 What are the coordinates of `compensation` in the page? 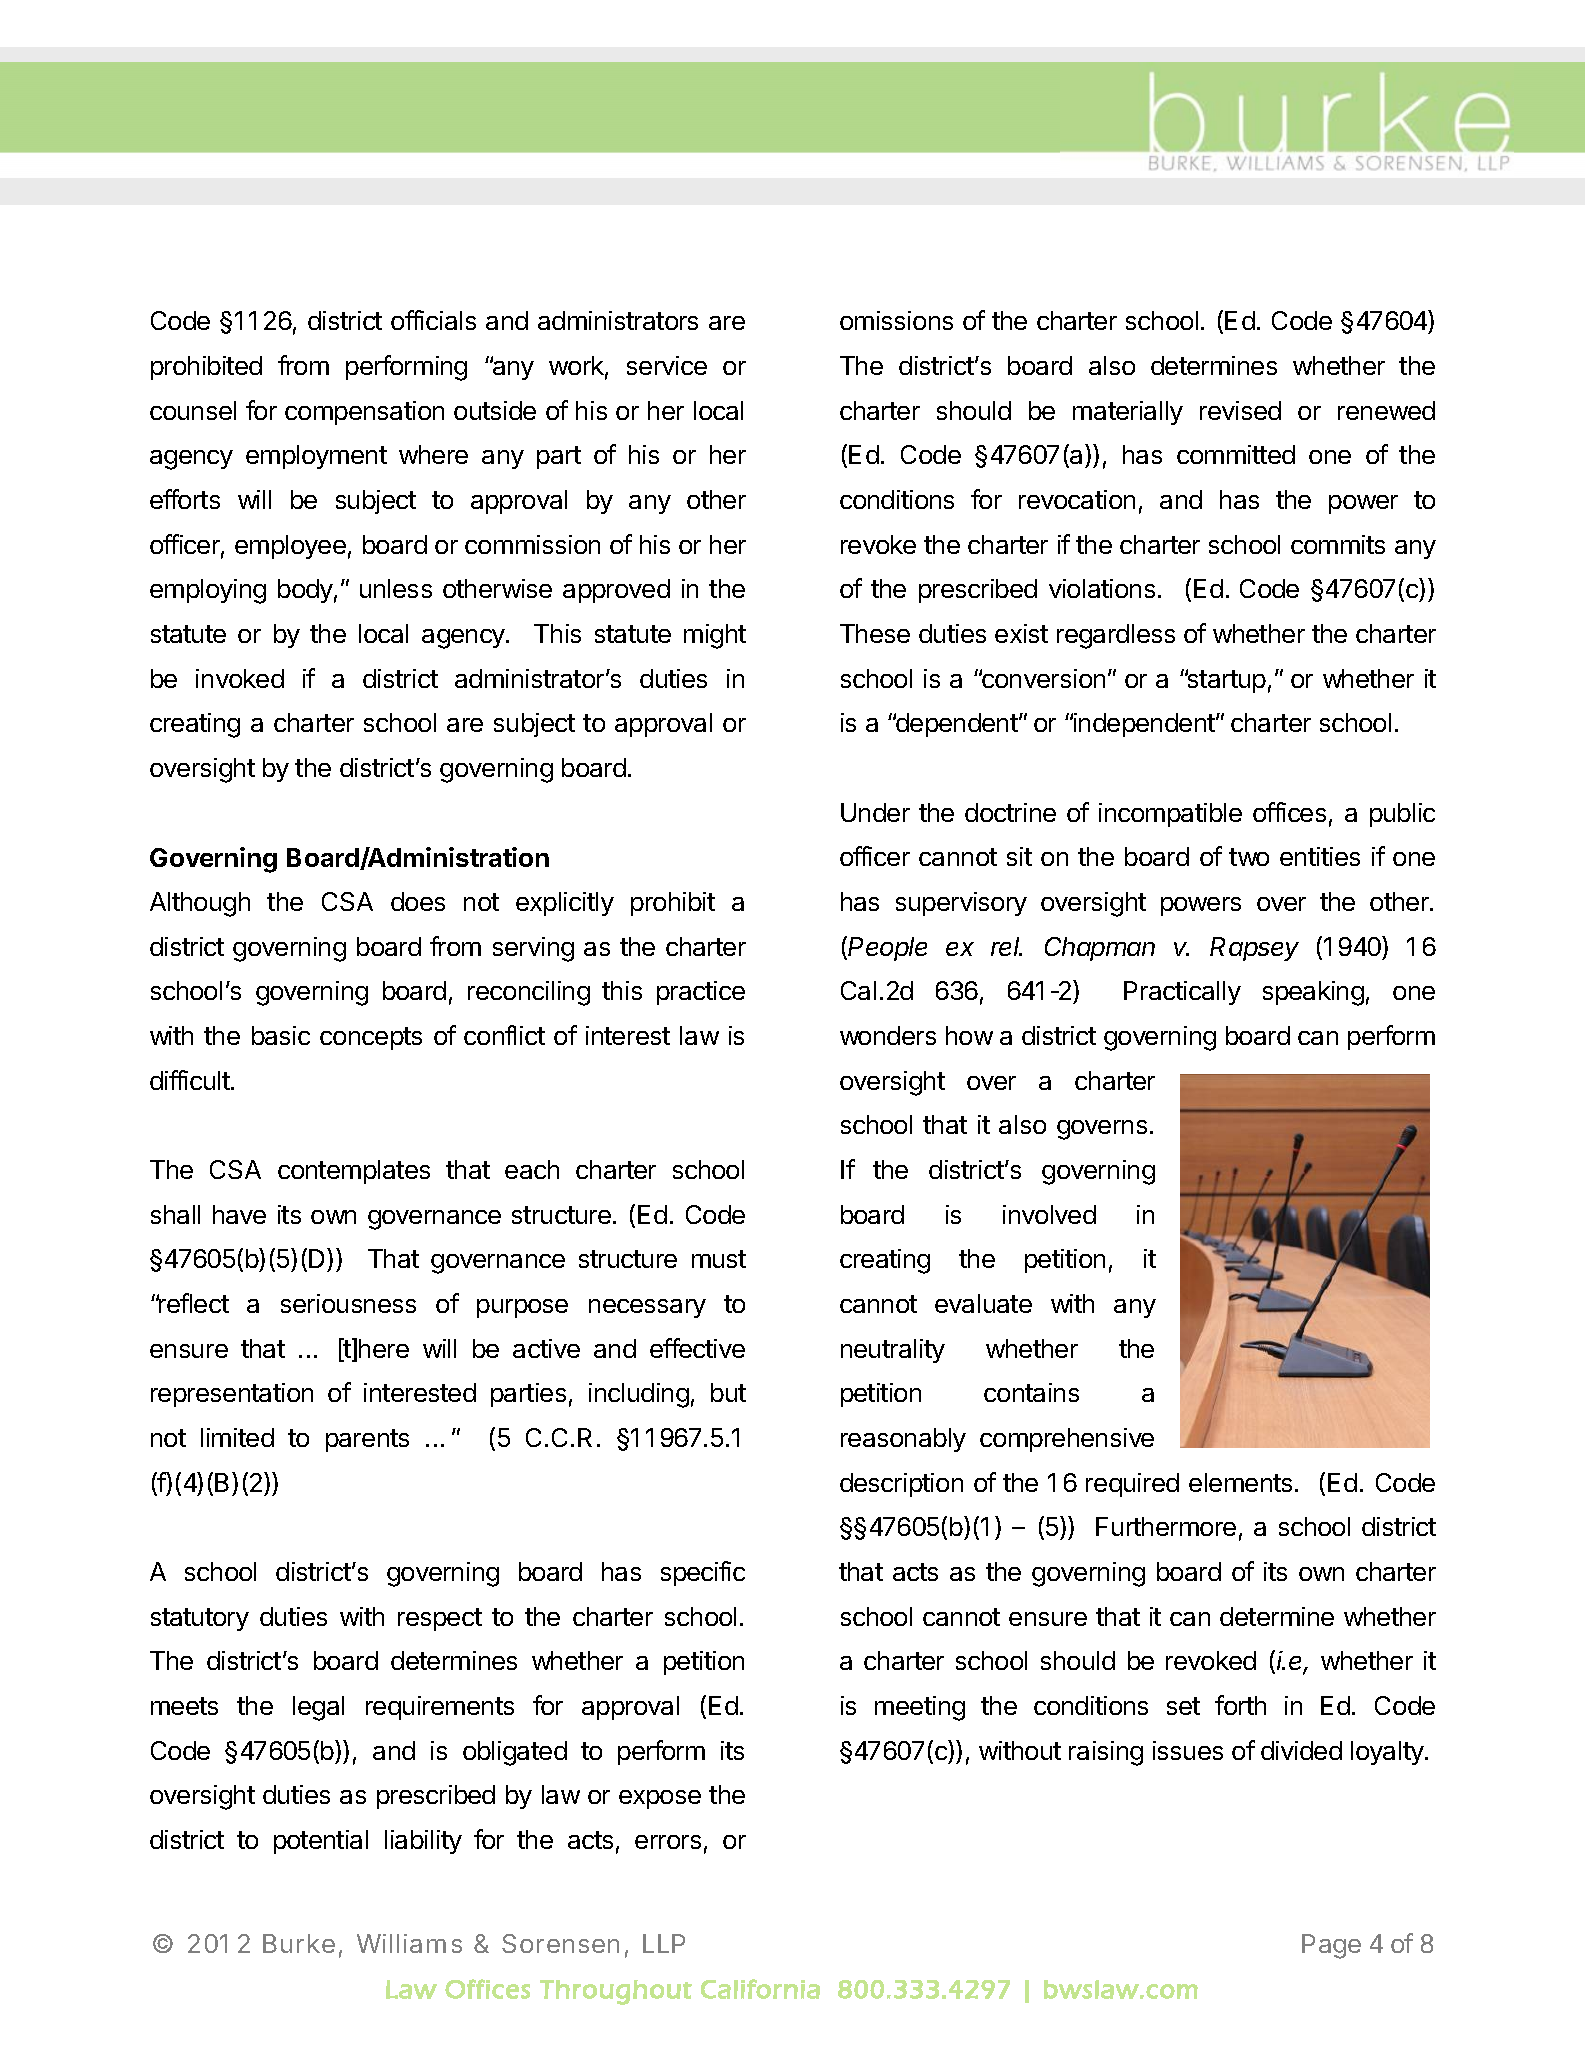 It's located at (364, 413).
